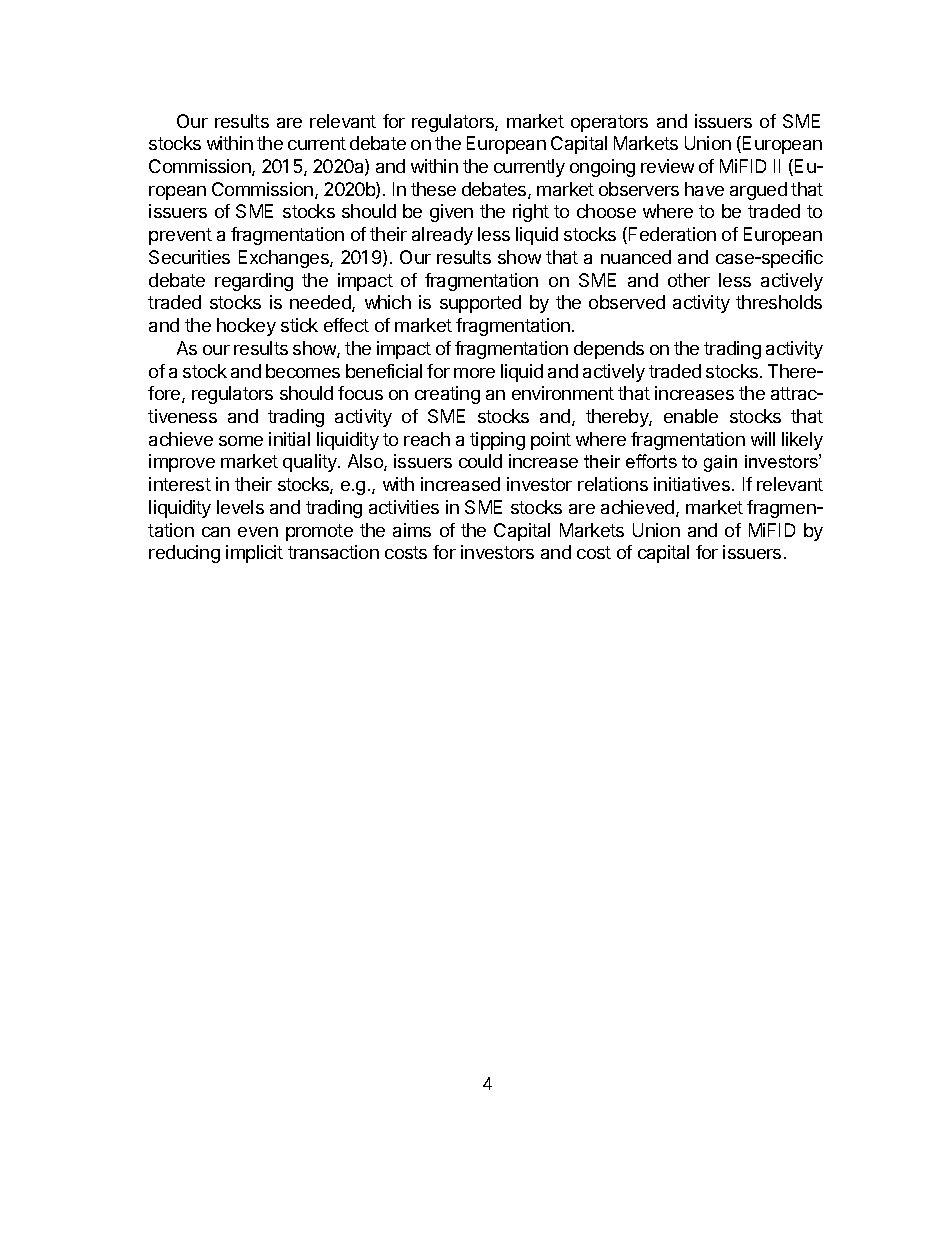 The width and height of the document is (952, 1233). I want to click on these, so click(433, 189).
